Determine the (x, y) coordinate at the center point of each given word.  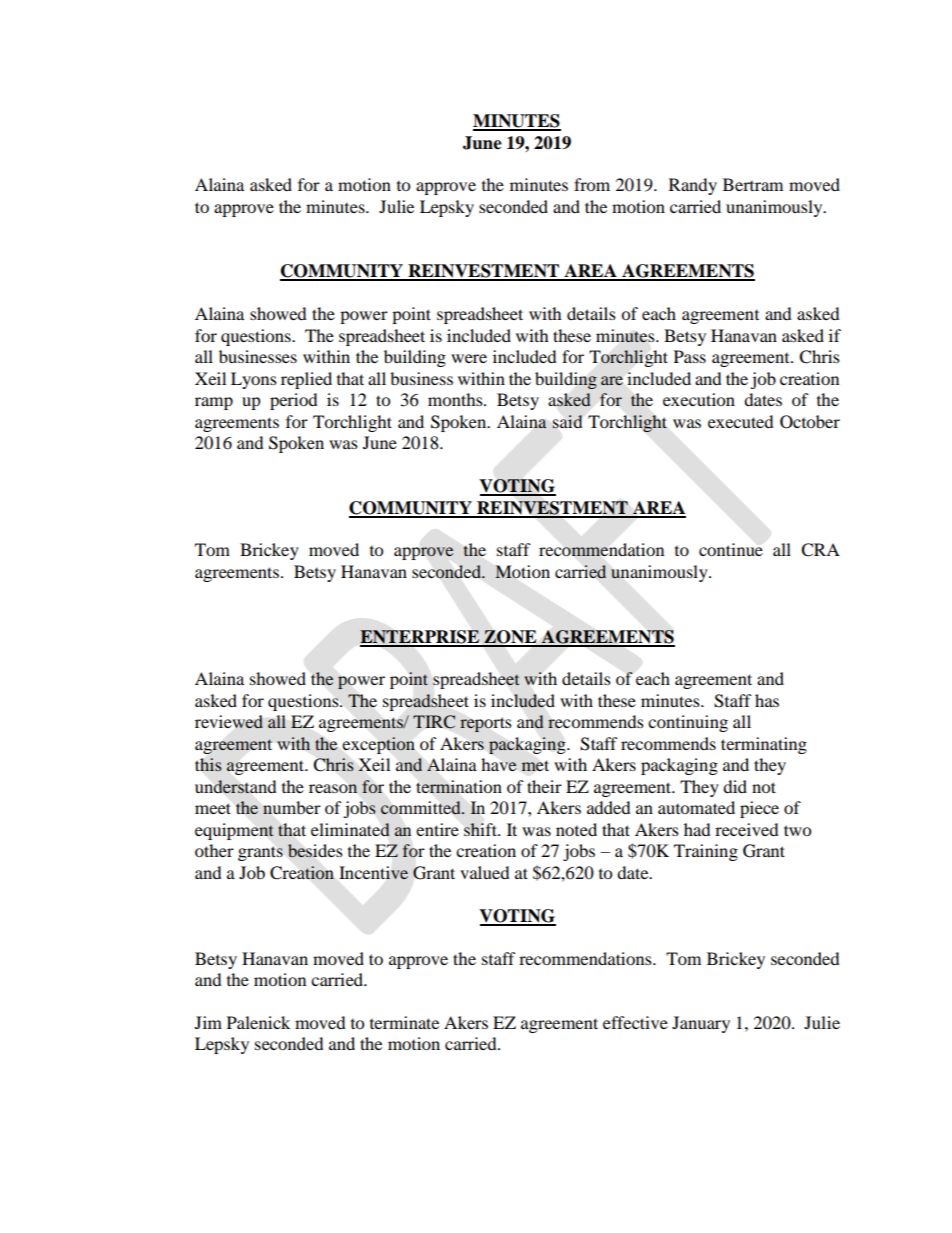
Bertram (753, 184)
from (592, 184)
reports (486, 724)
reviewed (229, 722)
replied (306, 380)
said (567, 421)
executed (741, 421)
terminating (764, 745)
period (294, 401)
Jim (208, 1022)
